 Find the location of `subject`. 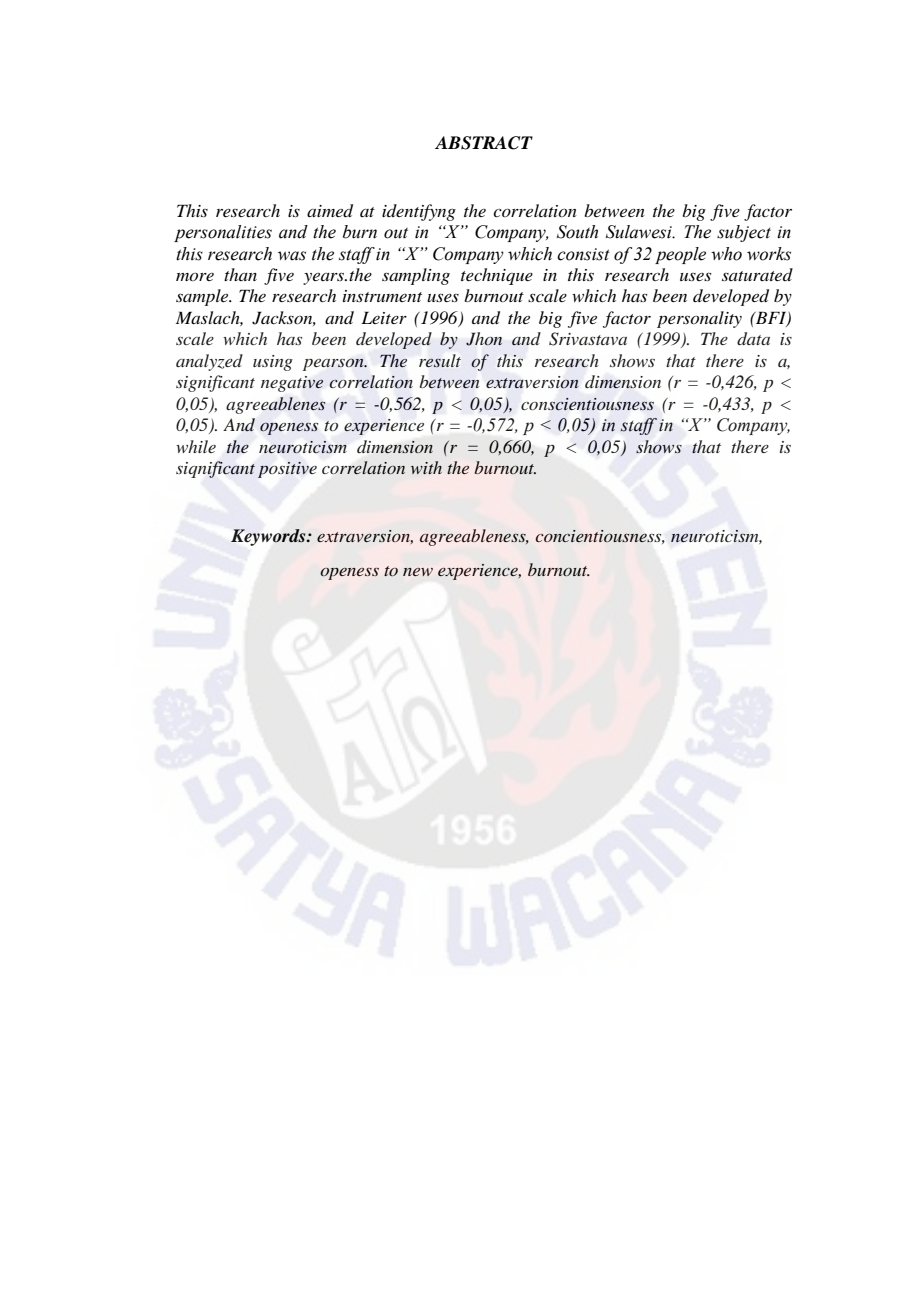

subject is located at coordinates (744, 233).
